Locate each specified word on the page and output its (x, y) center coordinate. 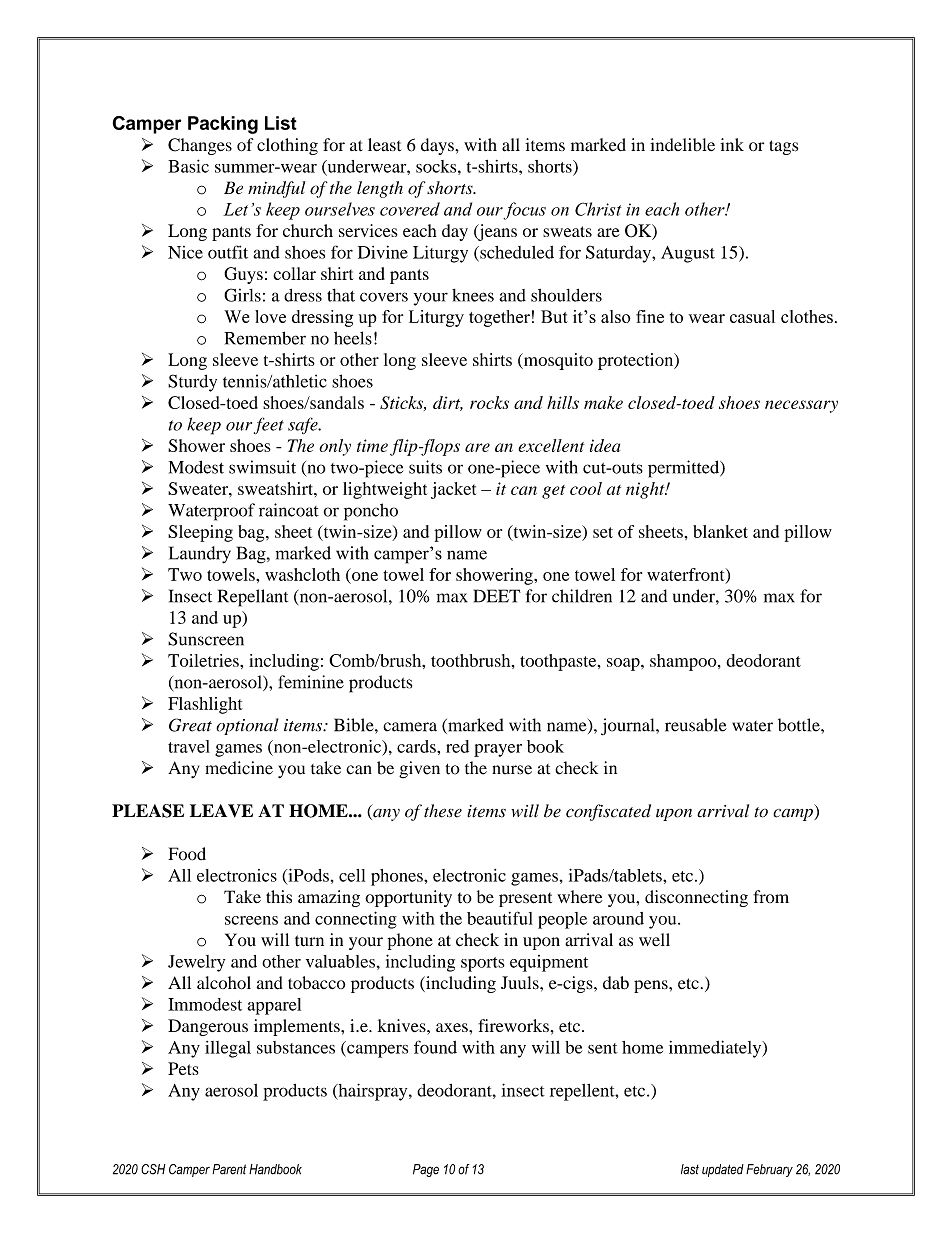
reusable (696, 725)
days (438, 146)
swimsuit (262, 467)
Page (426, 1170)
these (443, 811)
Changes (200, 146)
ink (732, 144)
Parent (229, 1169)
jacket (453, 490)
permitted (685, 469)
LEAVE (221, 811)
